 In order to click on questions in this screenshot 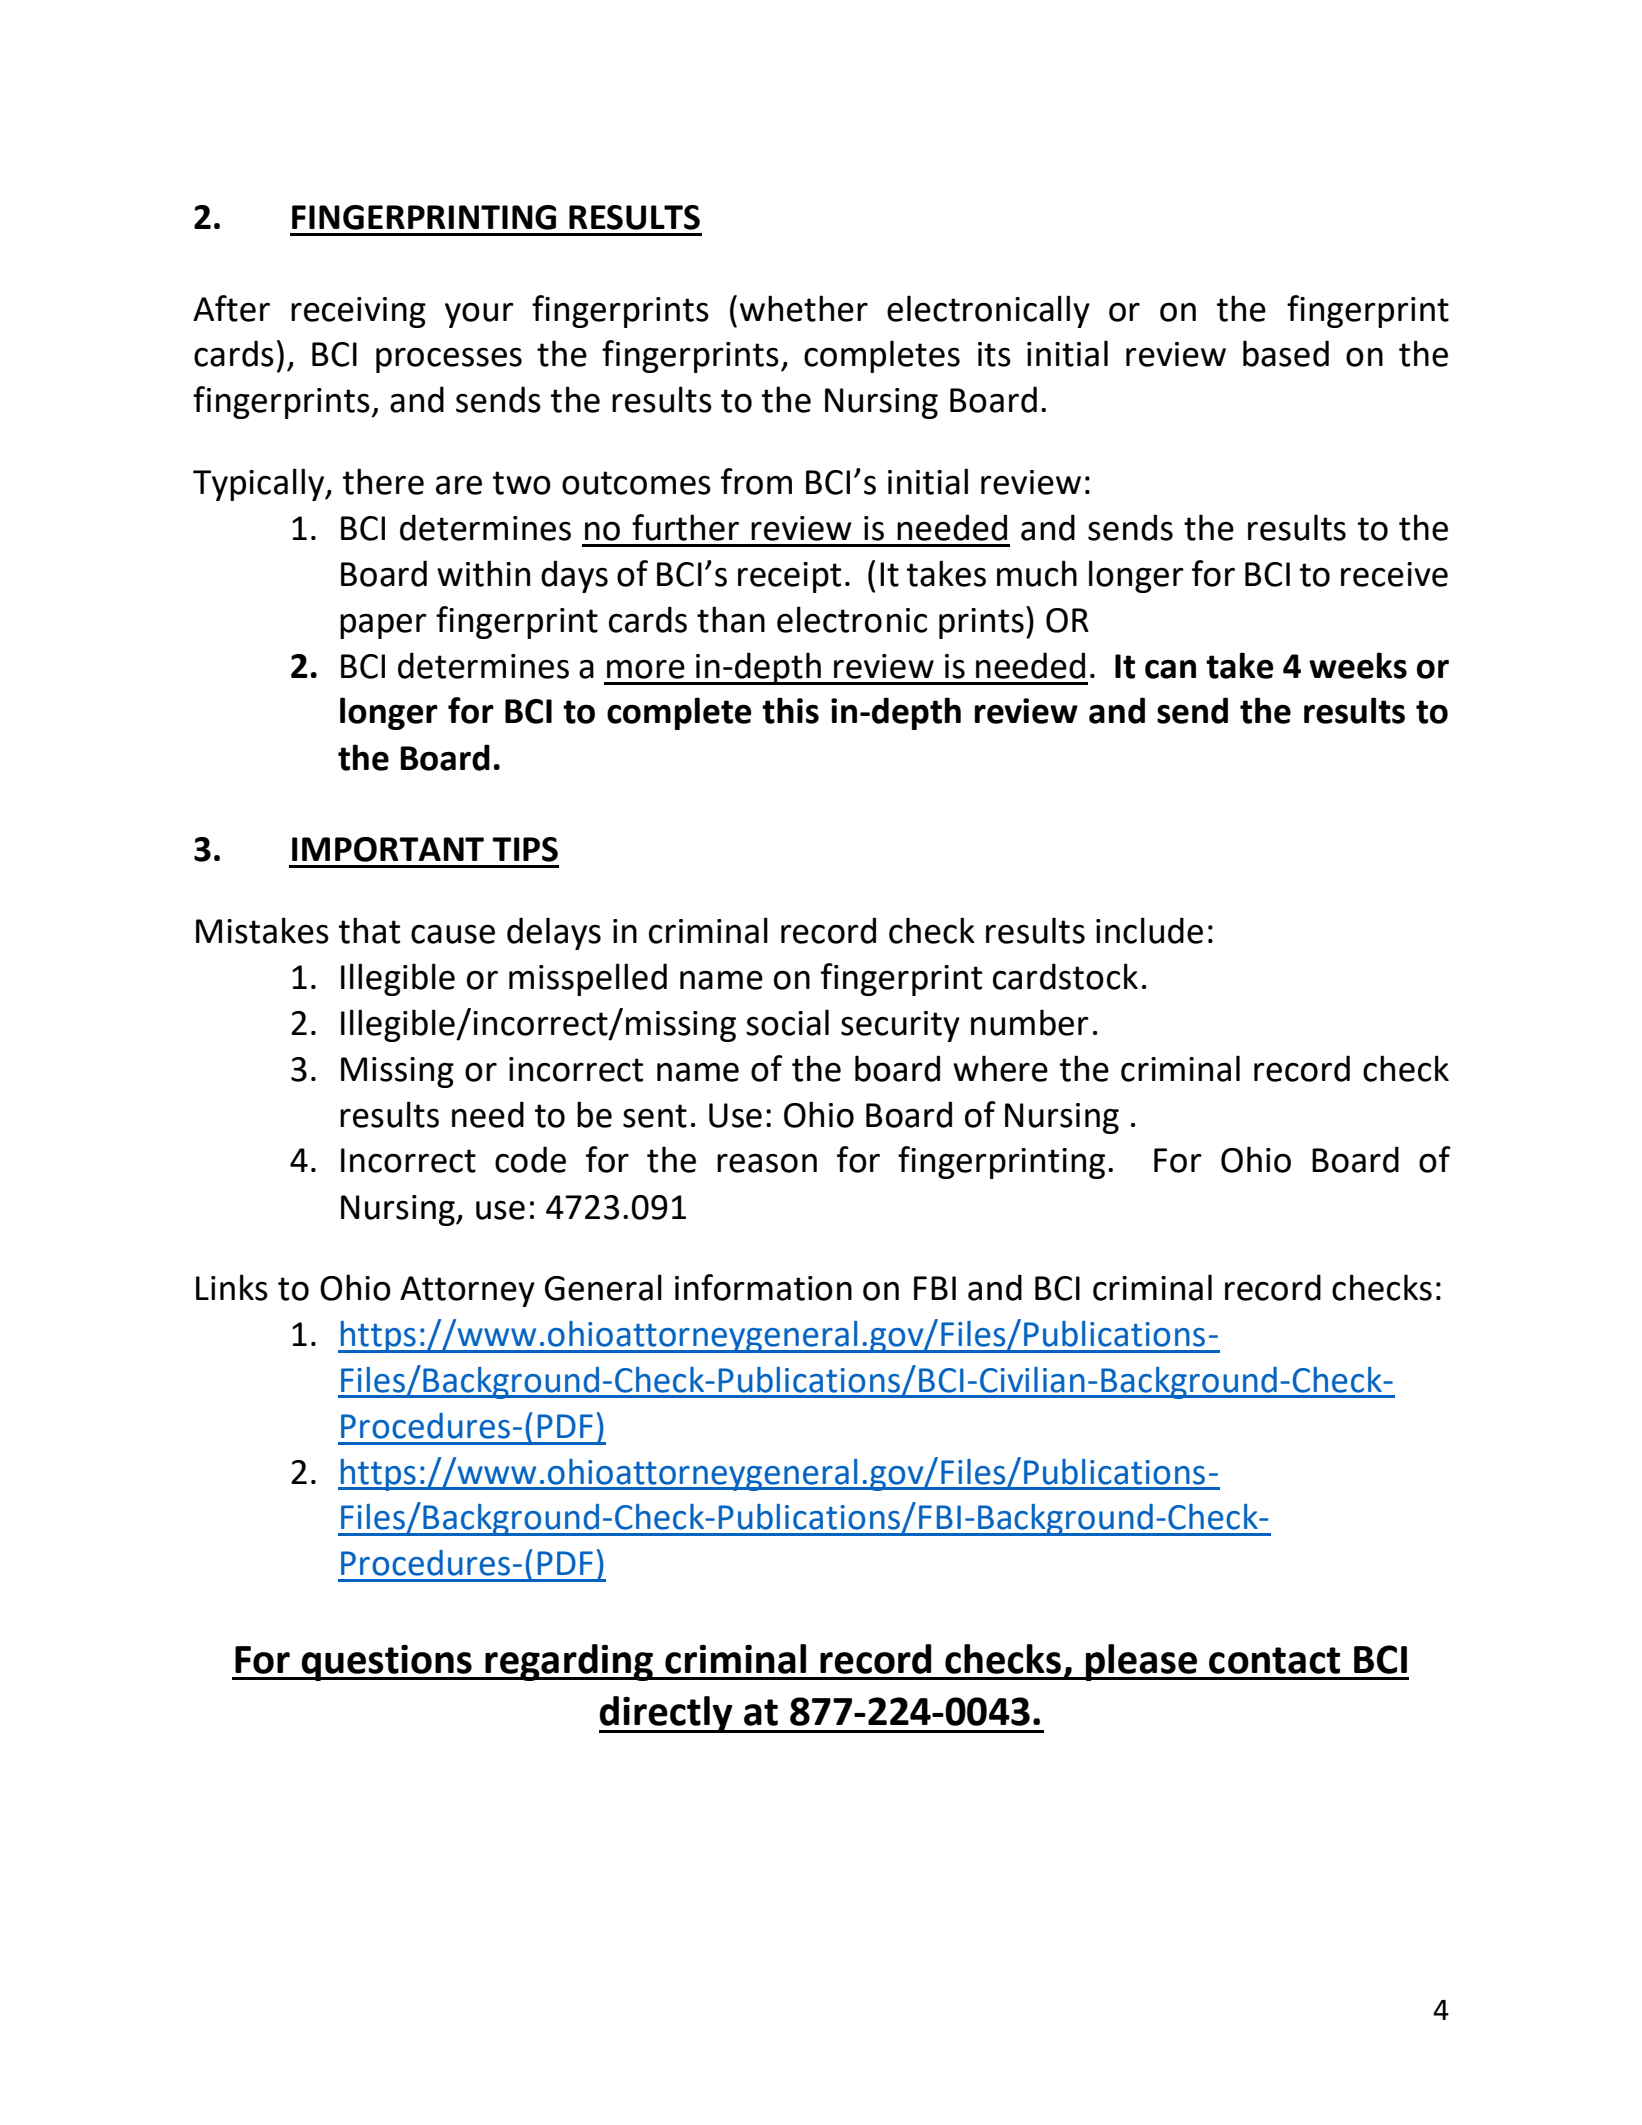, I will do `click(387, 1663)`.
